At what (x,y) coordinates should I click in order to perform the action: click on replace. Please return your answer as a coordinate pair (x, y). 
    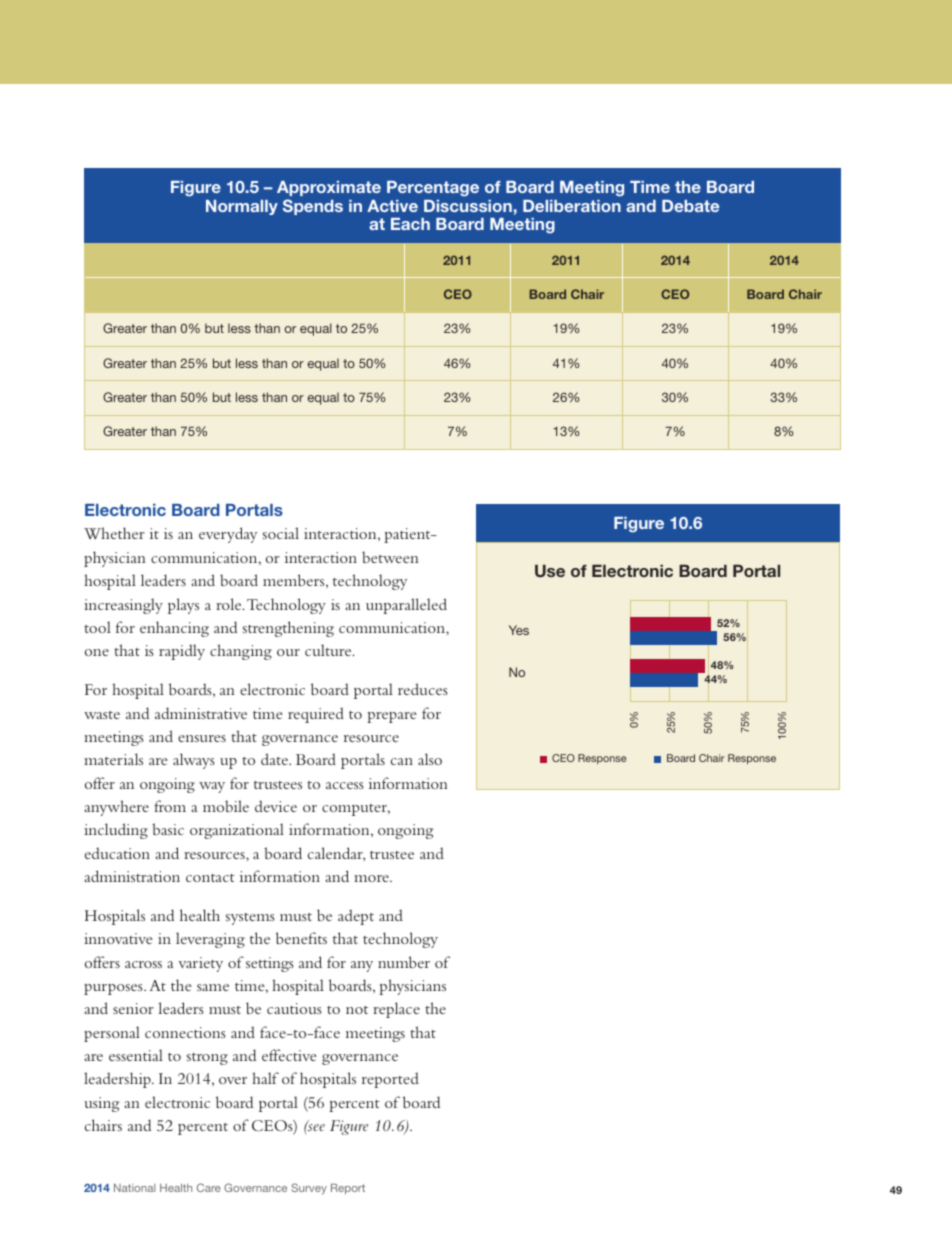
    Looking at the image, I should click on (396, 1010).
